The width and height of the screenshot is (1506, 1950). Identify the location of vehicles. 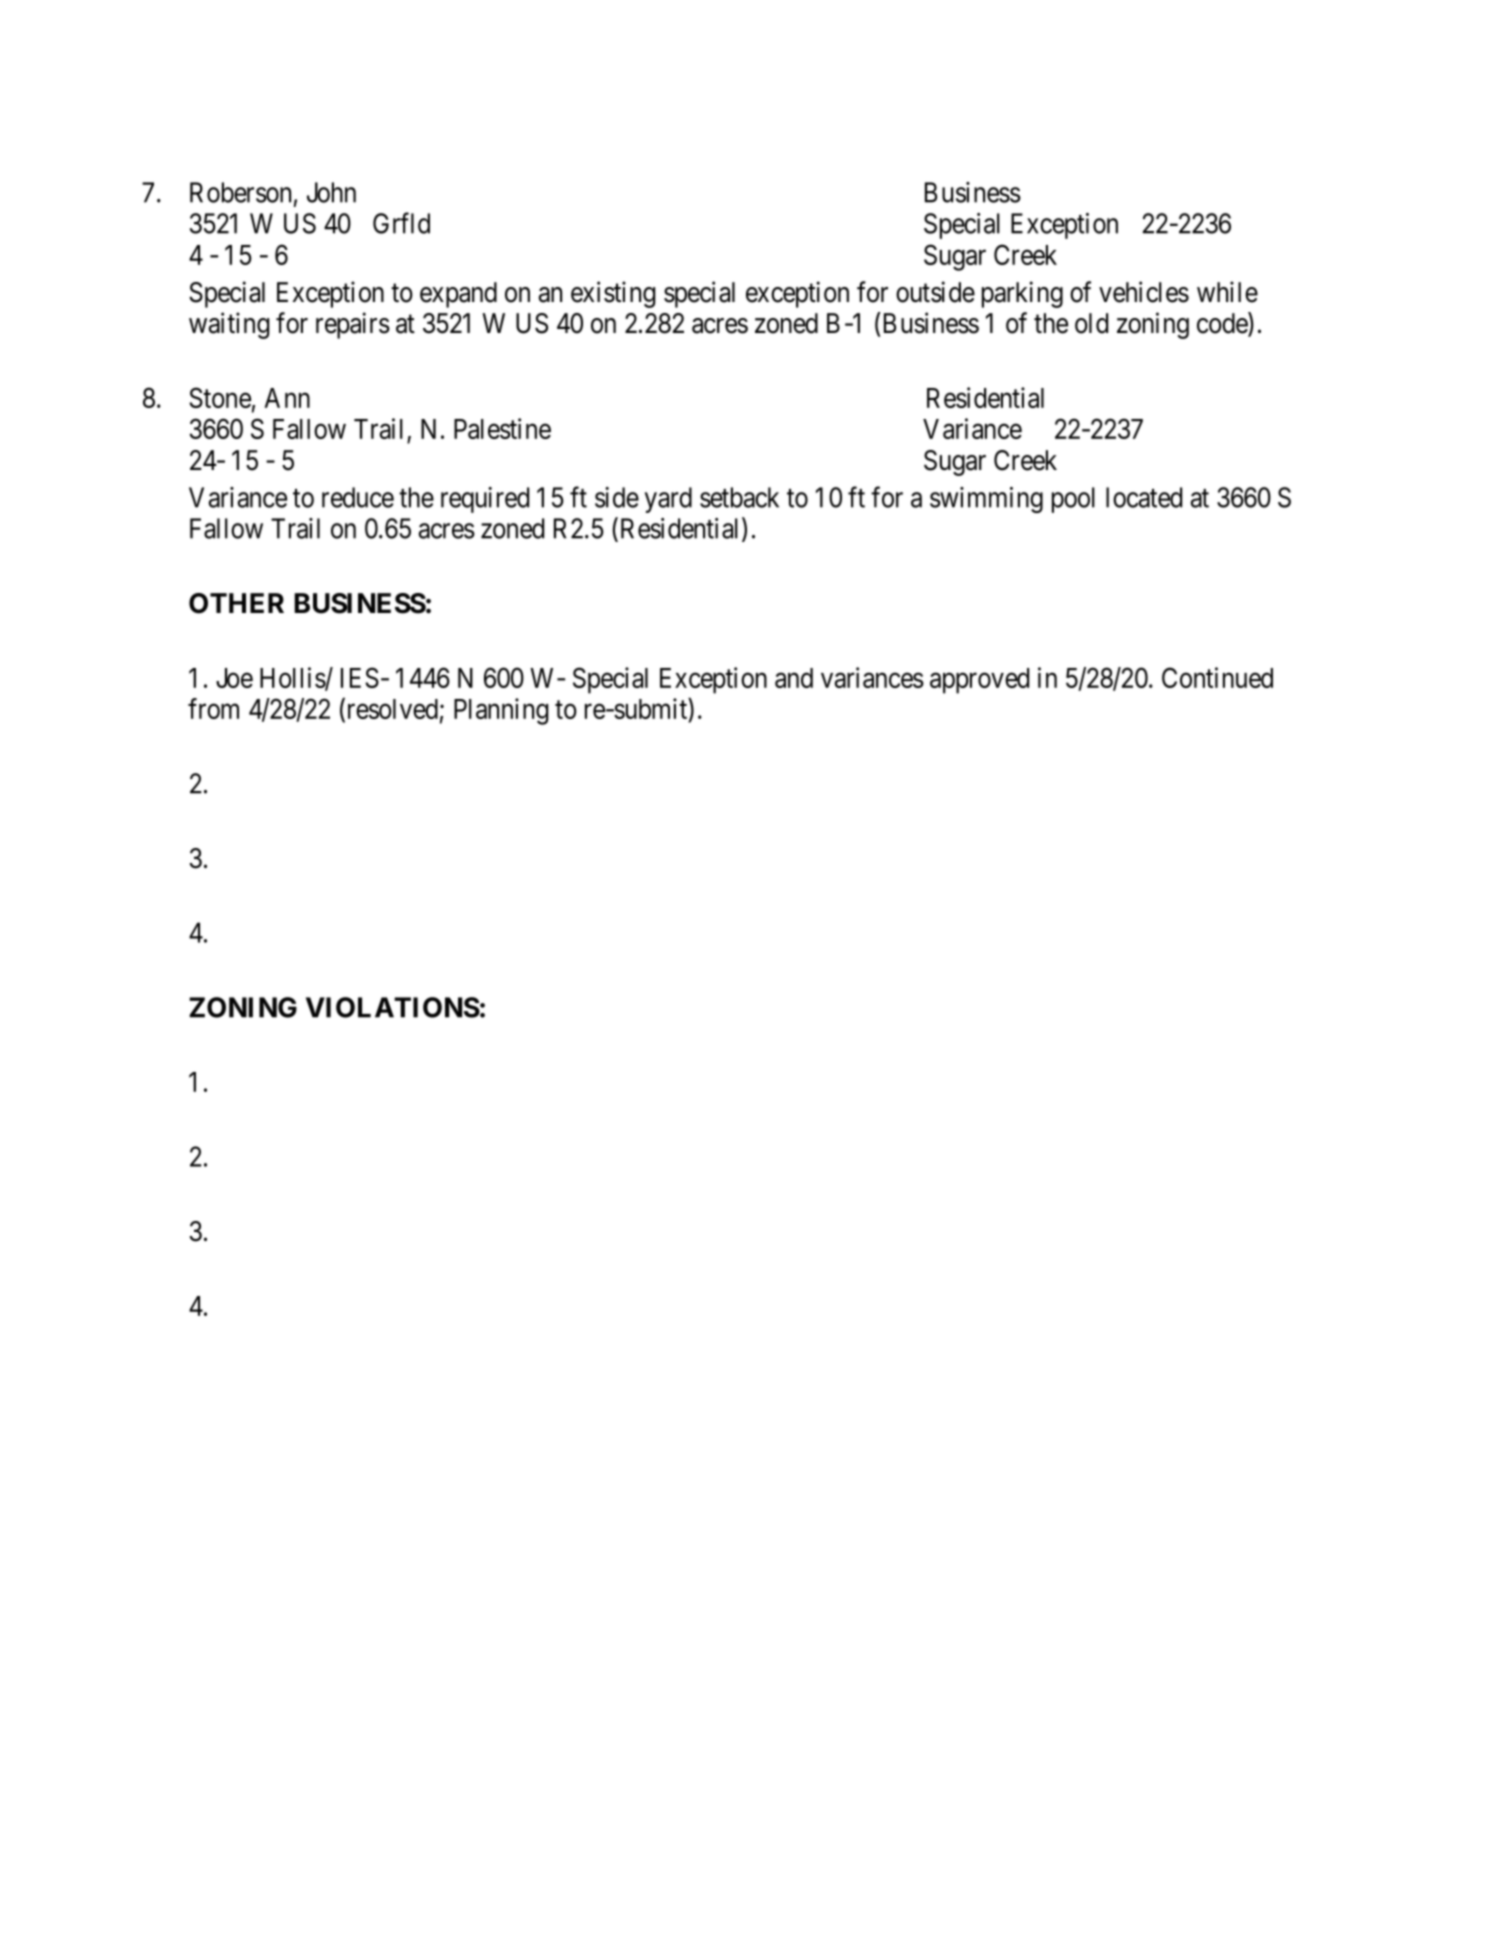
(1144, 292).
